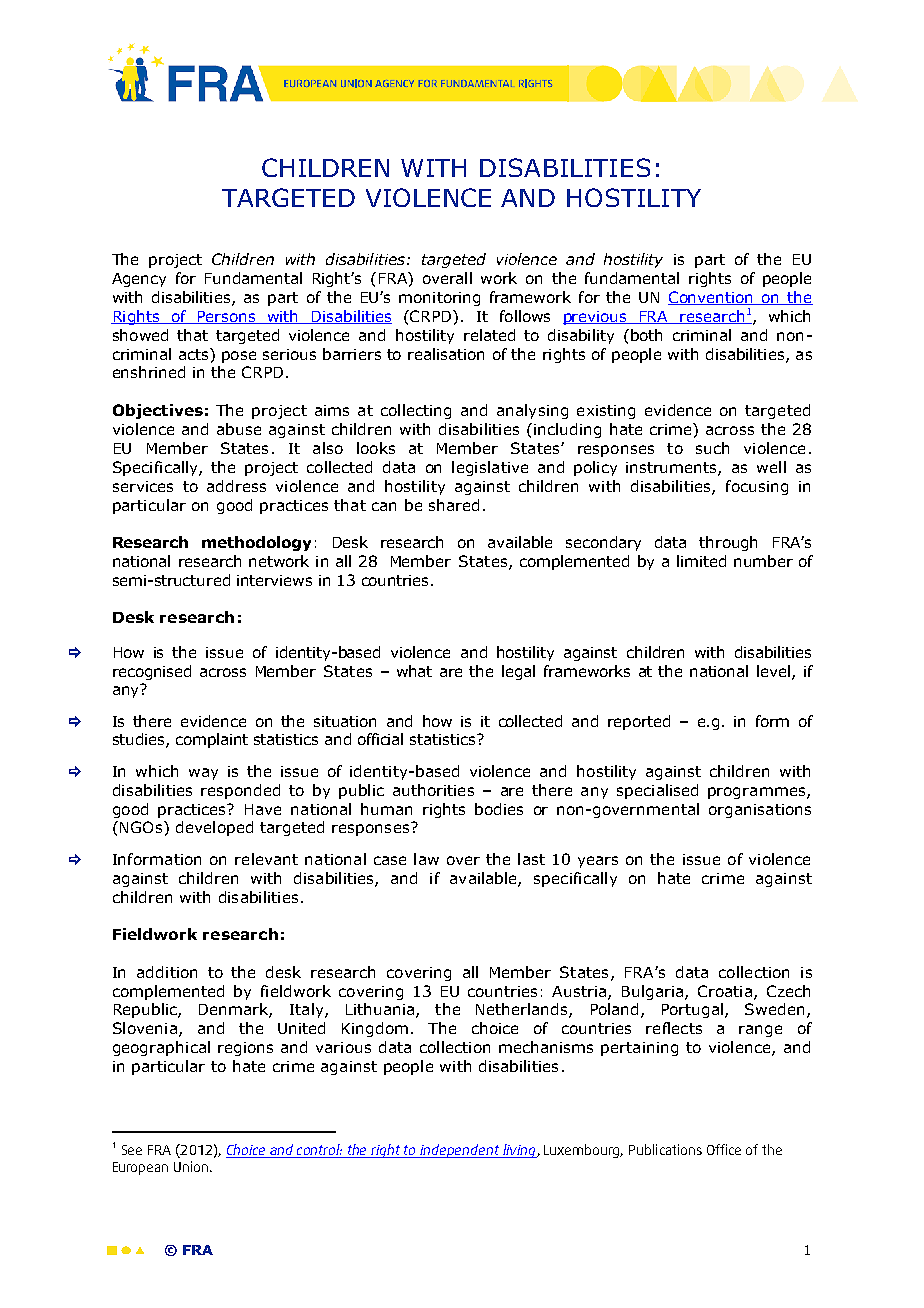  What do you see at coordinates (712, 298) in the screenshot?
I see `Convention` at bounding box center [712, 298].
